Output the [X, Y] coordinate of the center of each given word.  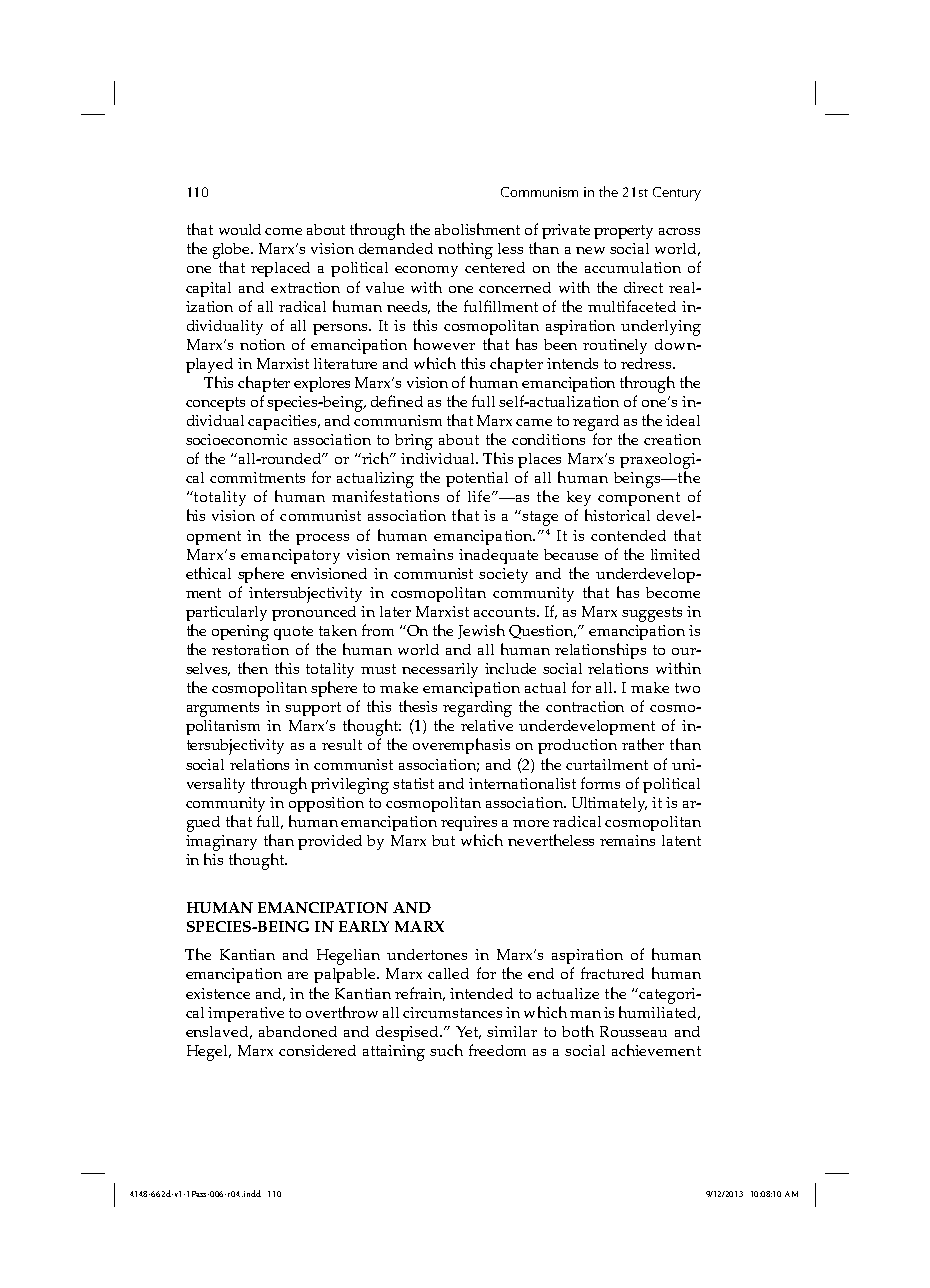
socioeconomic [236, 439]
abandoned [298, 1031]
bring [414, 442]
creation [672, 439]
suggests [652, 614]
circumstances [452, 1012]
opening [240, 633]
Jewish [481, 631]
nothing [465, 250]
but [443, 840]
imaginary [221, 843]
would [240, 229]
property [623, 232]
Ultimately [609, 804]
